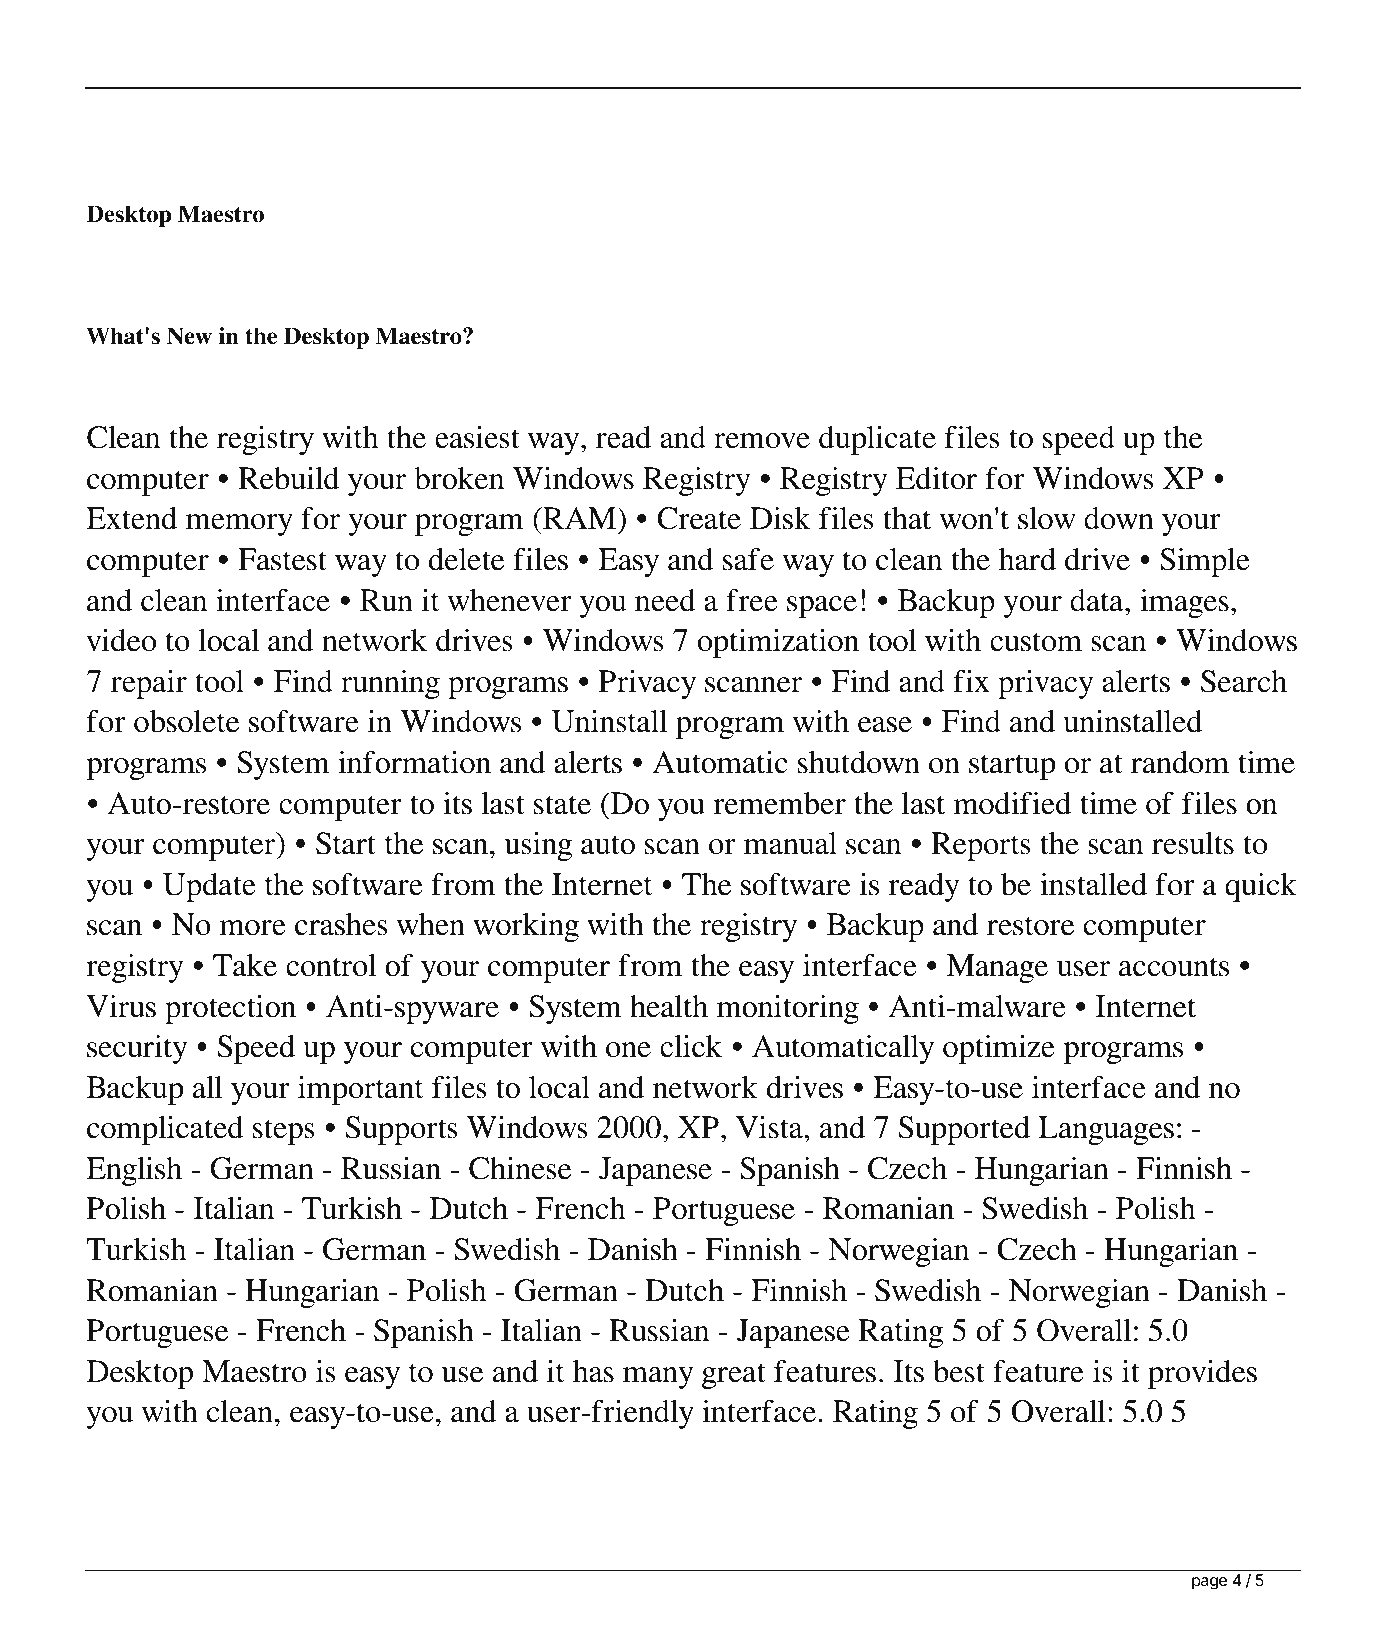  I want to click on great, so click(734, 1376).
